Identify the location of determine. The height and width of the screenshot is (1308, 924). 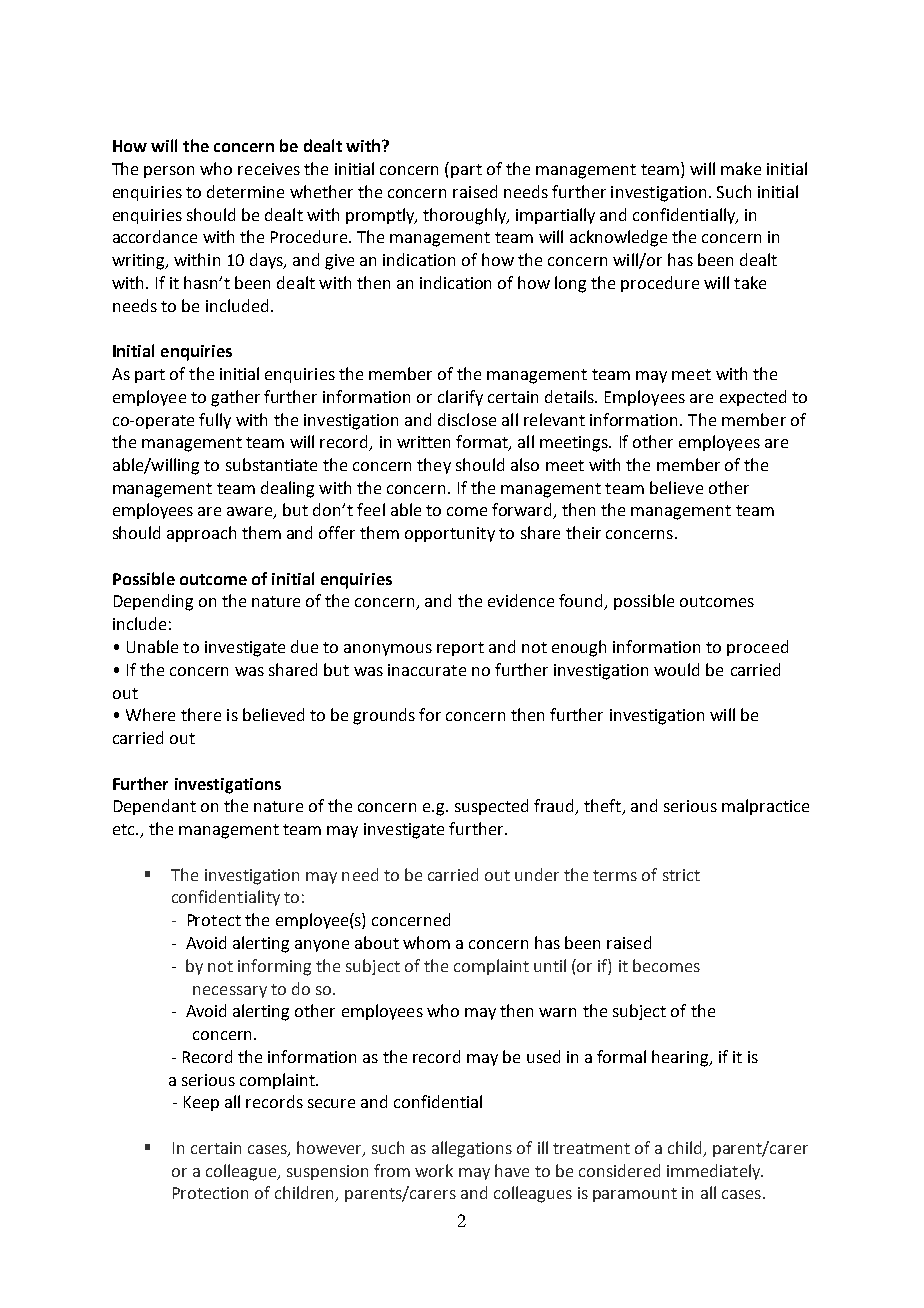
(245, 191).
